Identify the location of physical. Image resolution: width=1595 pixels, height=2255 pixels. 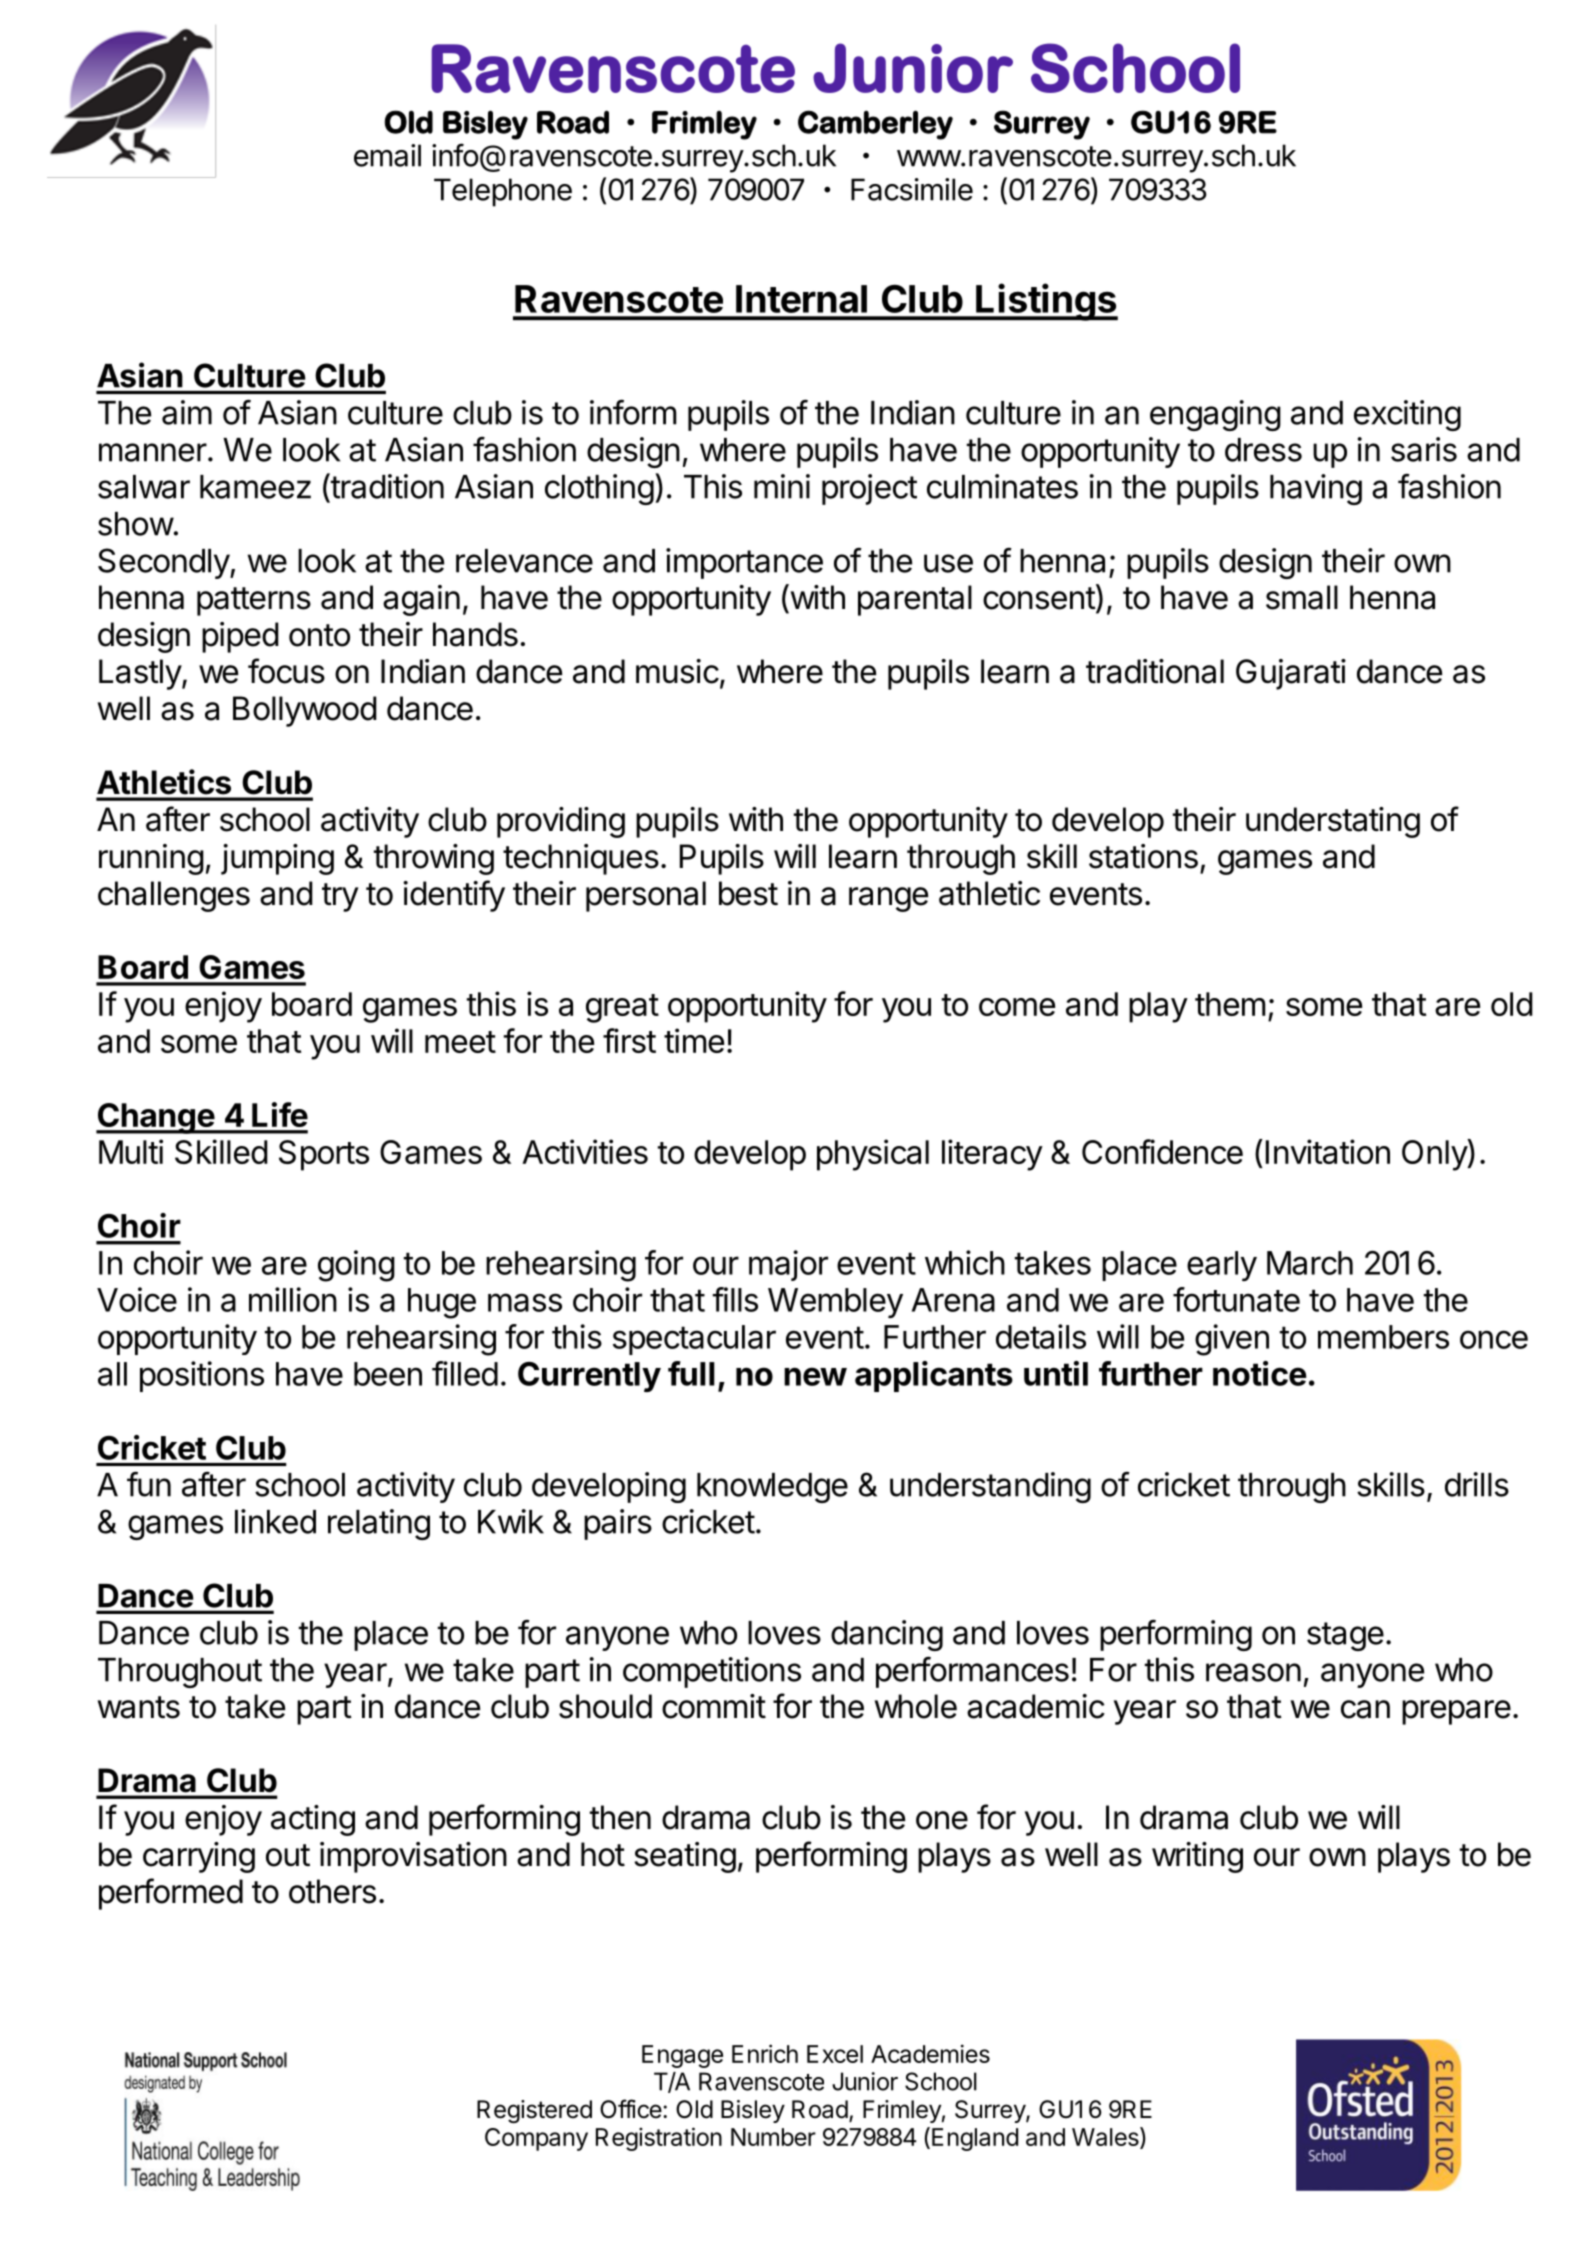
(873, 1155).
